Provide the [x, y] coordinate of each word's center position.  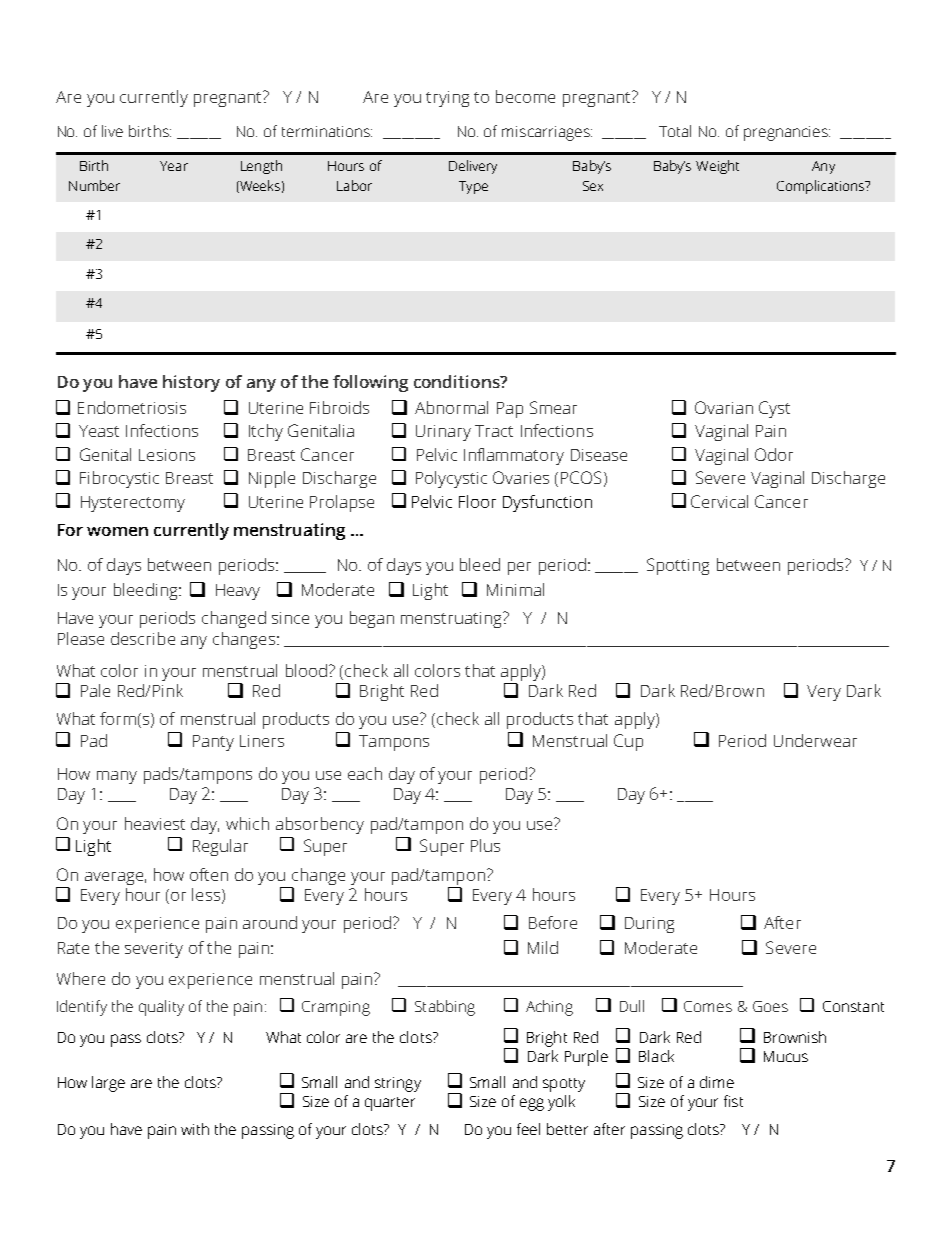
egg [532, 1104]
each [365, 773]
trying [447, 99]
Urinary [443, 433]
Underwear [815, 740]
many [117, 777]
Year [174, 166]
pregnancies [787, 133]
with [195, 1129]
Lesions [167, 455]
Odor [774, 454]
